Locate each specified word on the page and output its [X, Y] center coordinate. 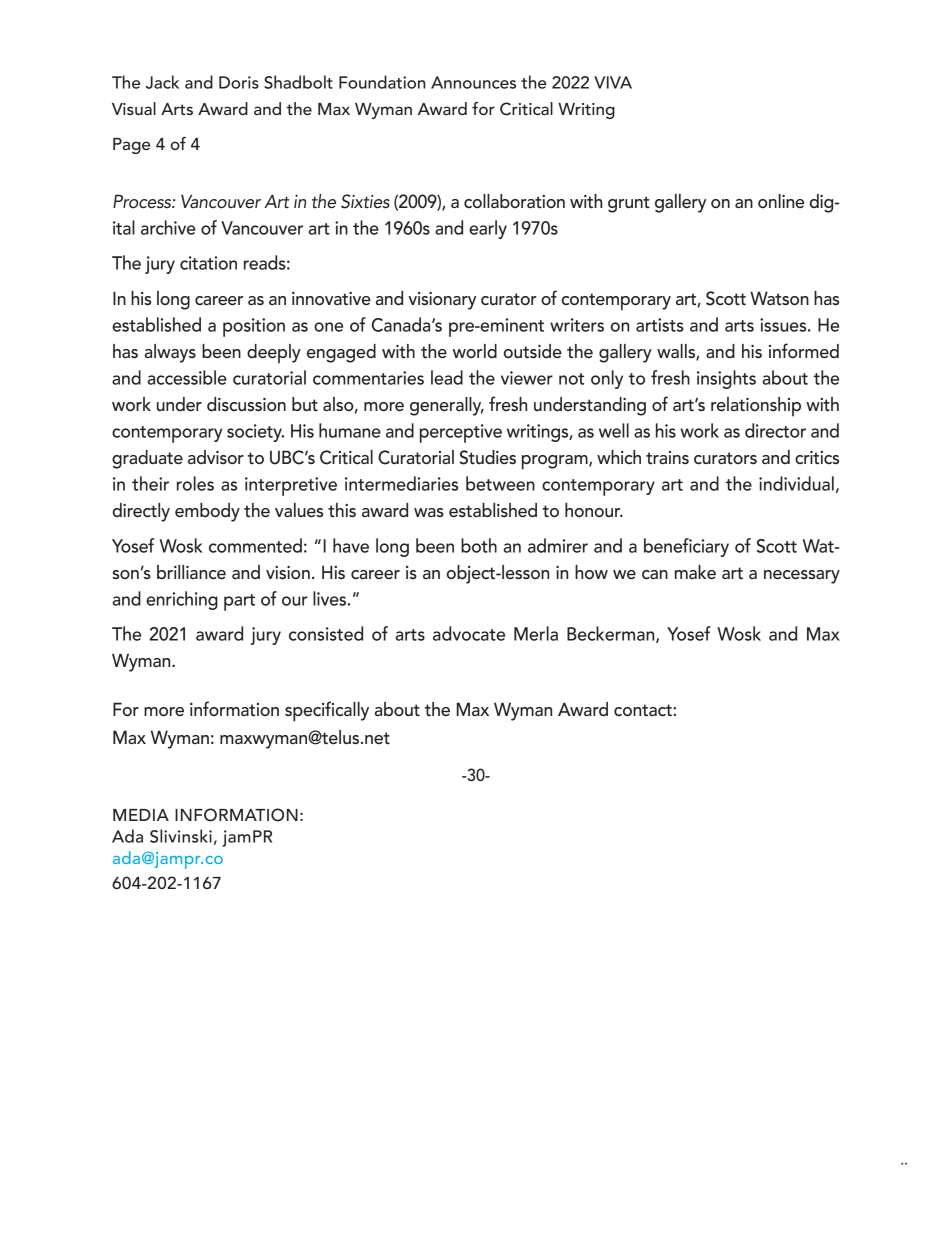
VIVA [613, 82]
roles [195, 483]
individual [796, 483]
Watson [779, 298]
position [254, 327]
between [500, 483]
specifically [327, 711]
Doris [239, 82]
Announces [473, 82]
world [475, 351]
